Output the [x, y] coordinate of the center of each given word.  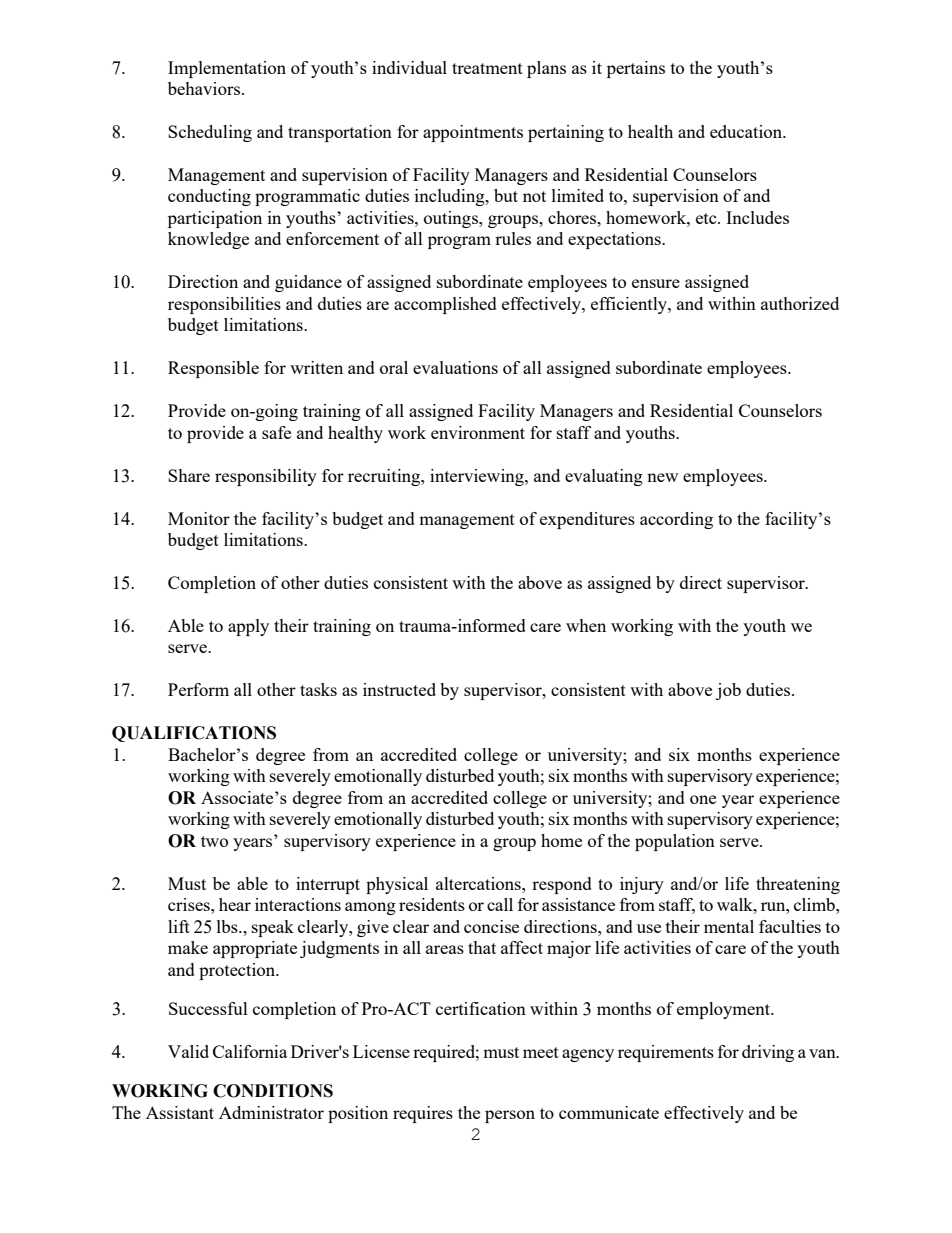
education [747, 131]
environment [478, 432]
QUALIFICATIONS [194, 734]
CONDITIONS [273, 1091]
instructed [399, 689]
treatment [487, 68]
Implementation [227, 69]
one [703, 799]
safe [276, 432]
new [662, 477]
